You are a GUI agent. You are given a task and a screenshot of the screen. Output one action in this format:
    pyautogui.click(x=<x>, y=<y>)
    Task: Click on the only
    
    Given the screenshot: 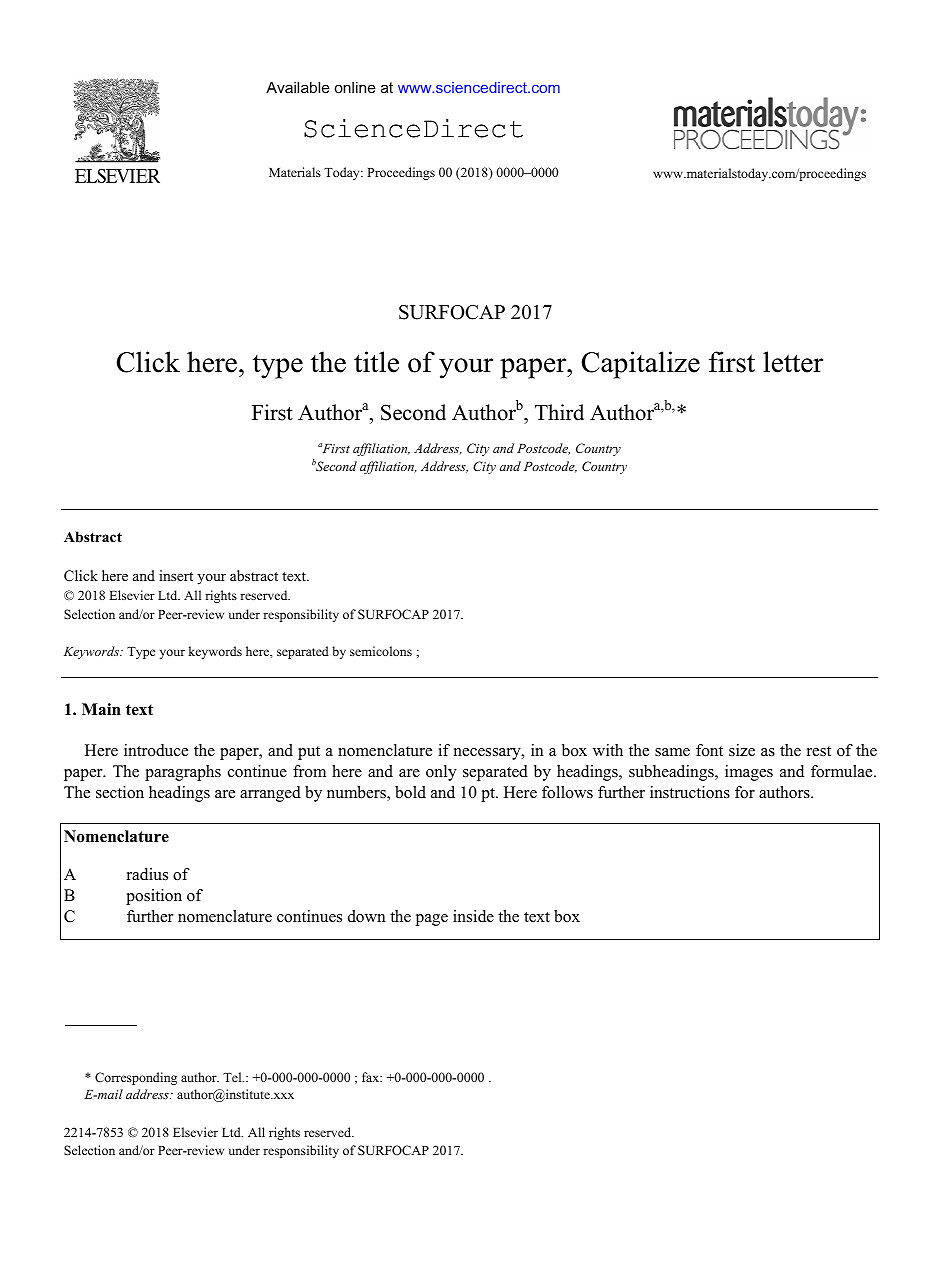 What is the action you would take?
    pyautogui.click(x=441, y=773)
